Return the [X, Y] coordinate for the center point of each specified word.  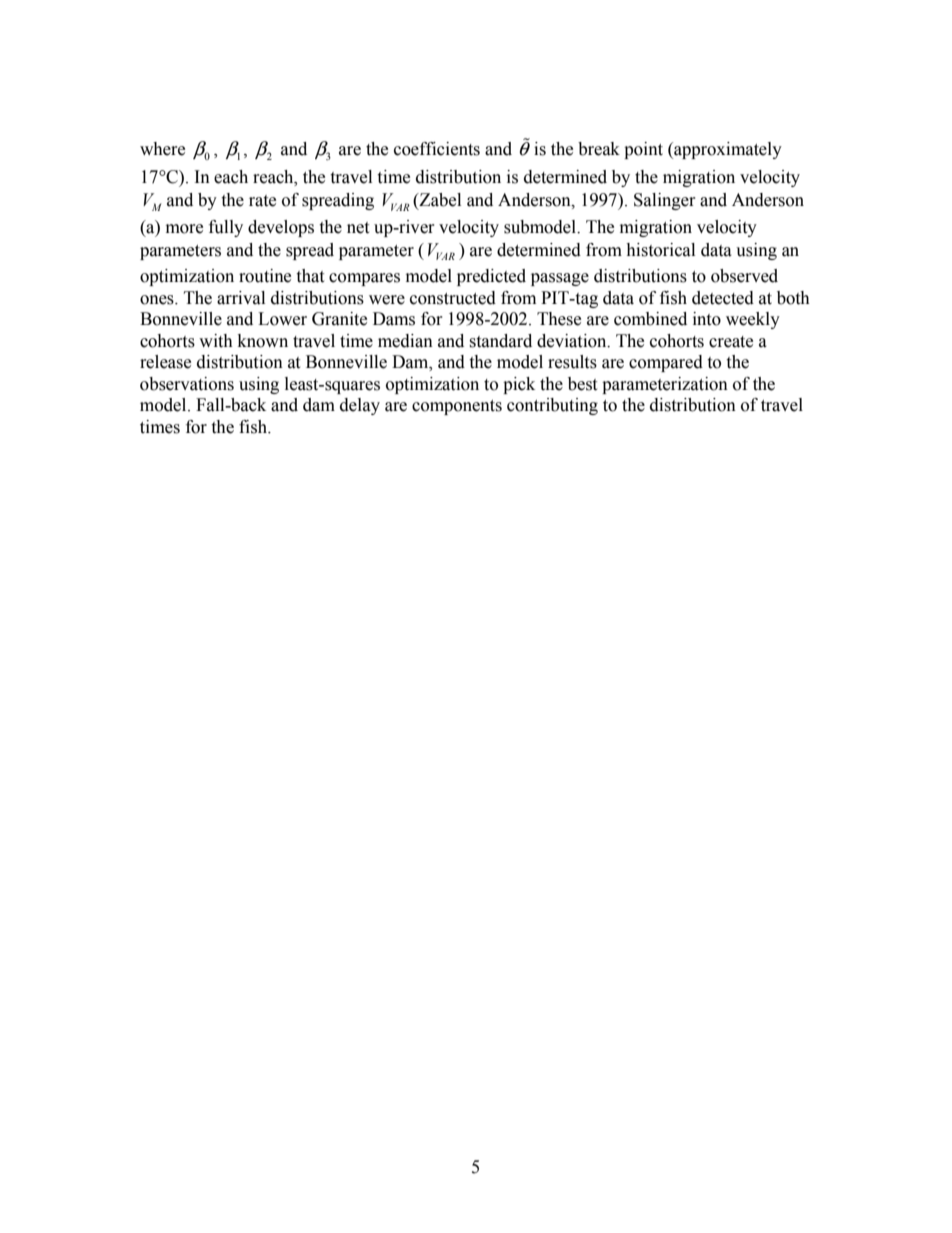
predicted [491, 277]
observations [187, 384]
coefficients [437, 149]
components [457, 407]
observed [744, 276]
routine [265, 276]
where [162, 149]
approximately [727, 150]
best [582, 384]
